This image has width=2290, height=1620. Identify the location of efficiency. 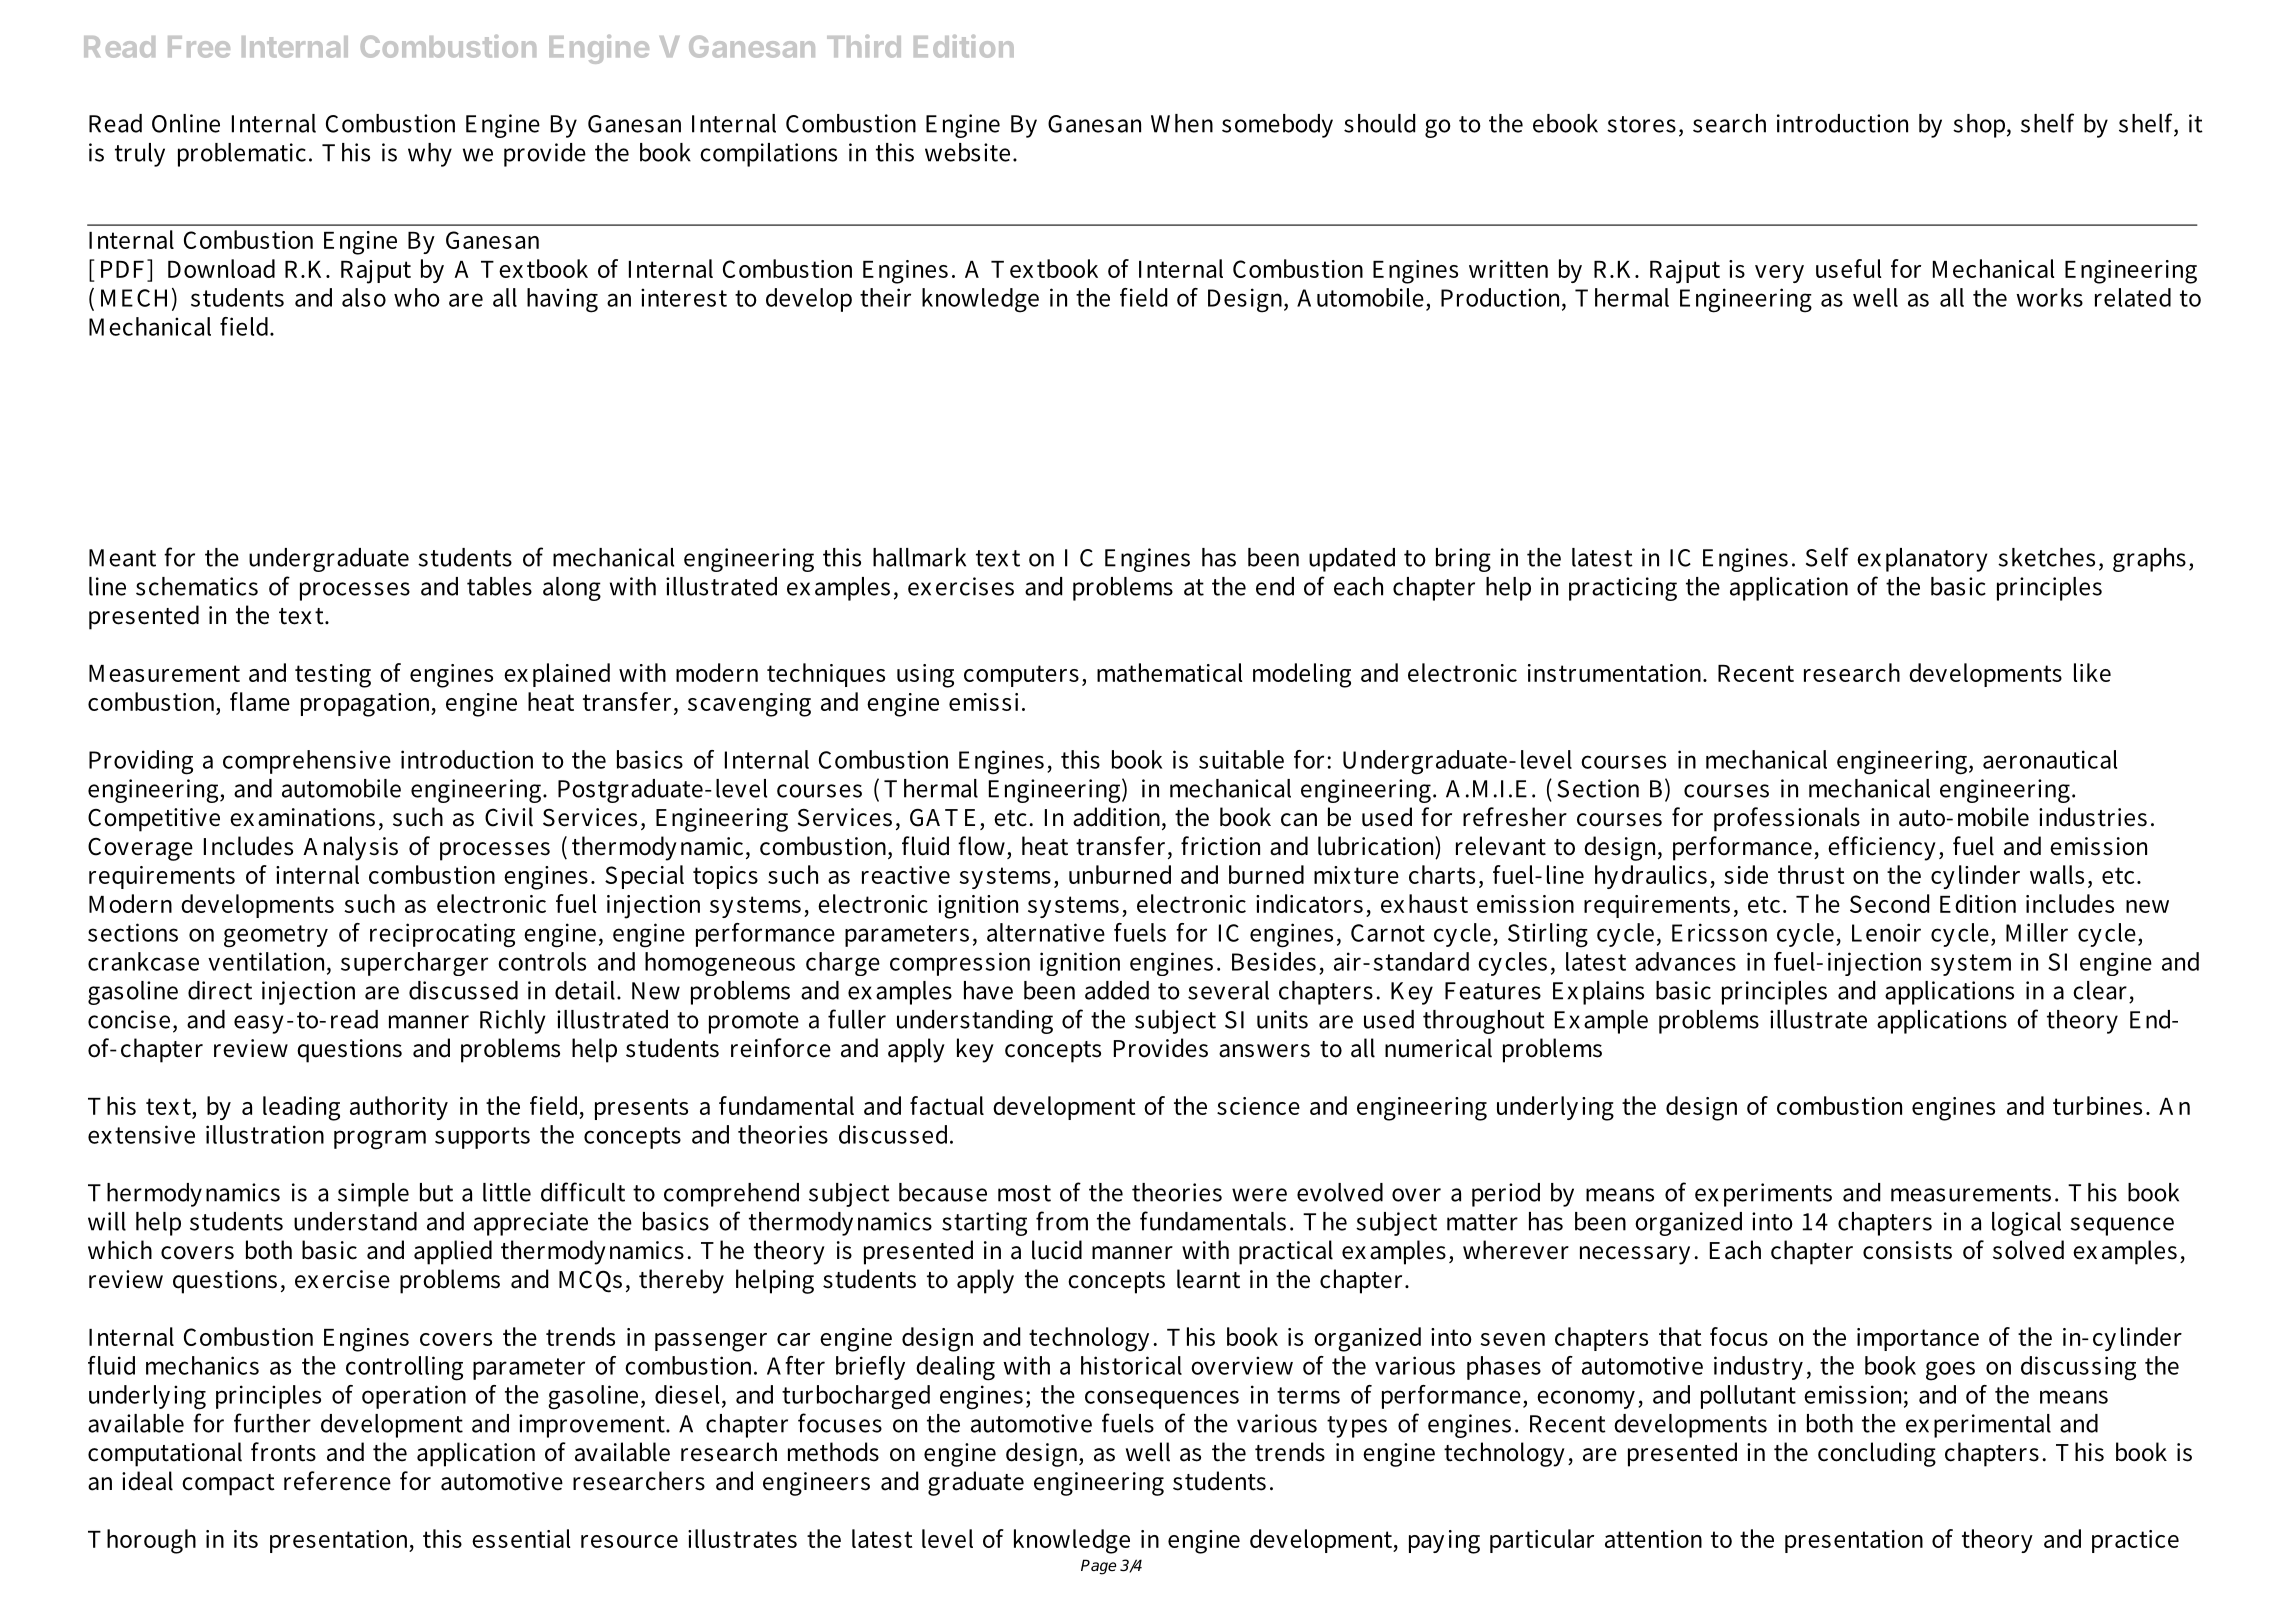
(1882, 848).
